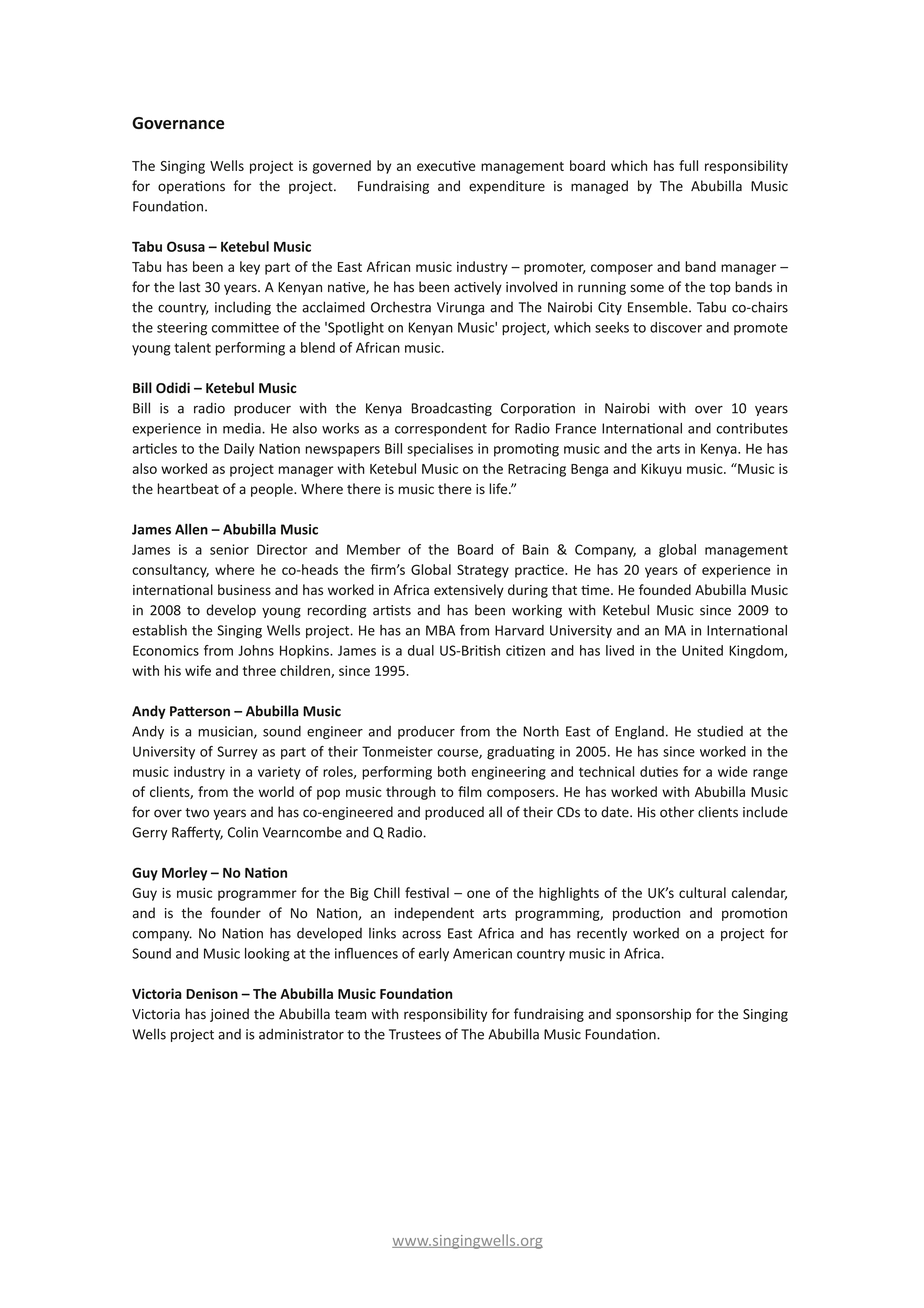 This document has width=924, height=1308. I want to click on expenditure, so click(507, 187).
